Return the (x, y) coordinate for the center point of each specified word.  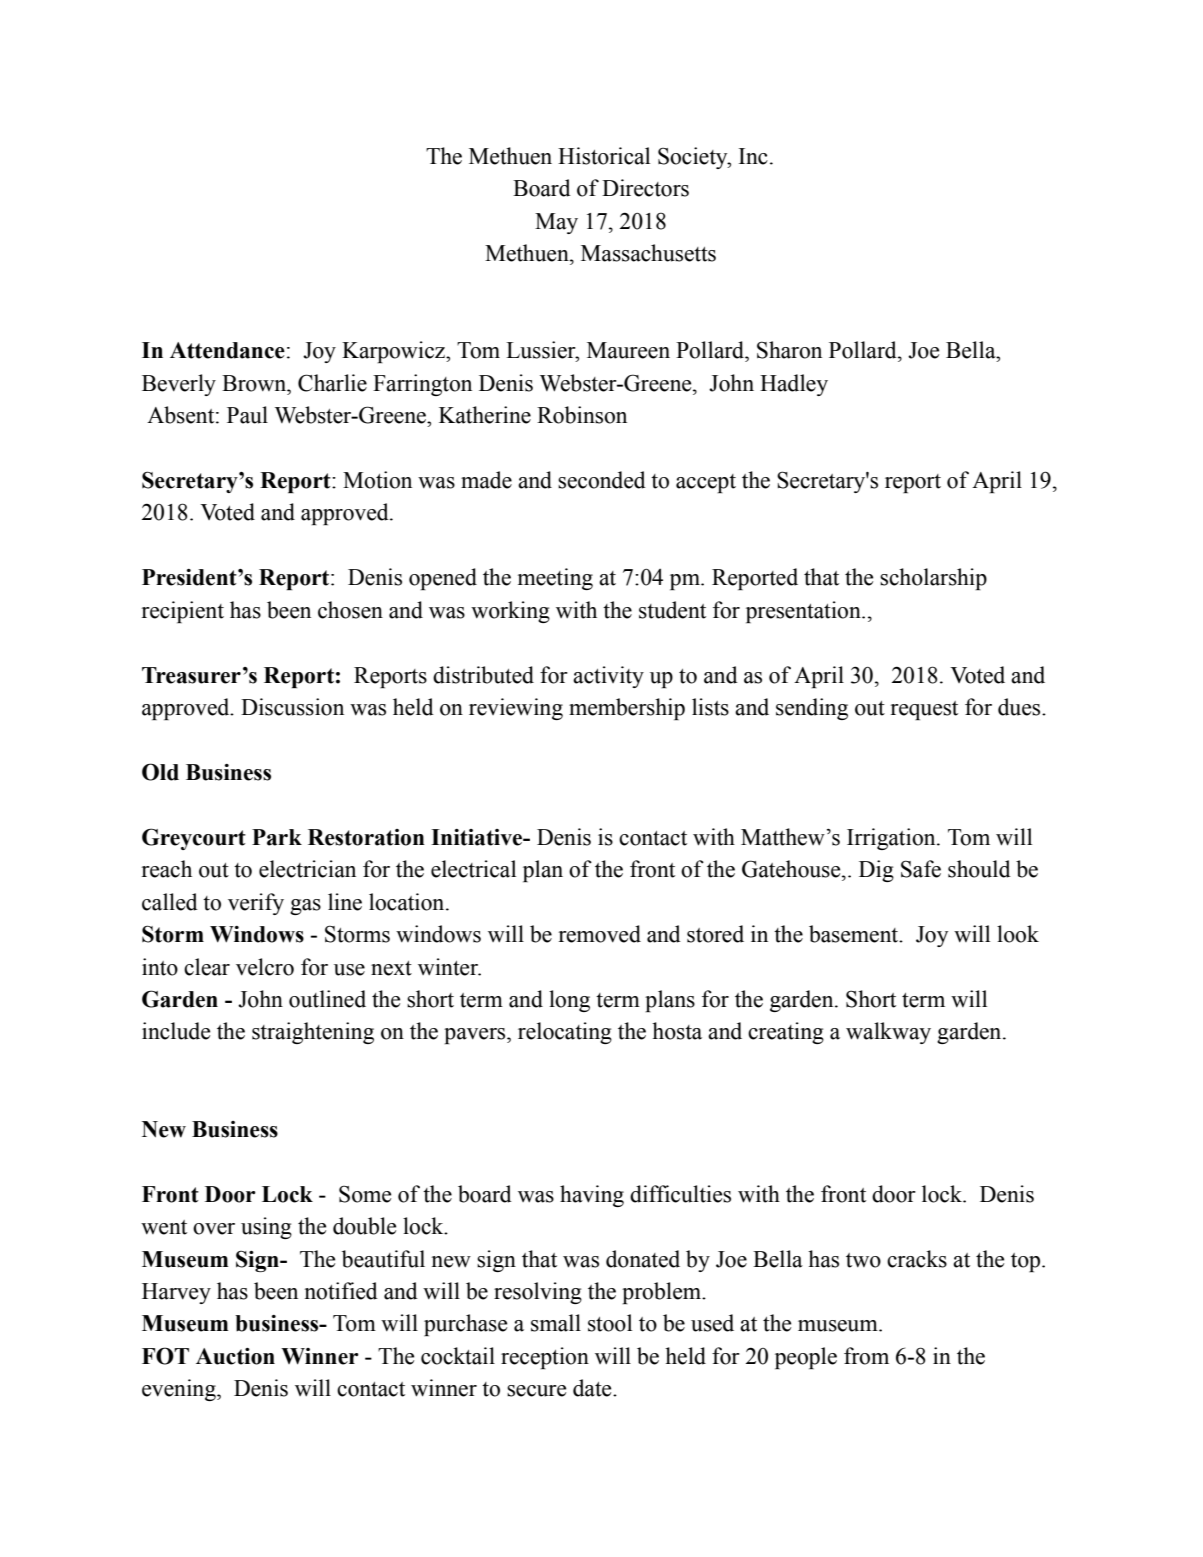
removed (600, 934)
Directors (645, 188)
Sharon (789, 350)
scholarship (933, 579)
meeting (555, 579)
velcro (265, 967)
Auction (235, 1356)
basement (855, 934)
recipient (183, 612)
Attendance (227, 350)
